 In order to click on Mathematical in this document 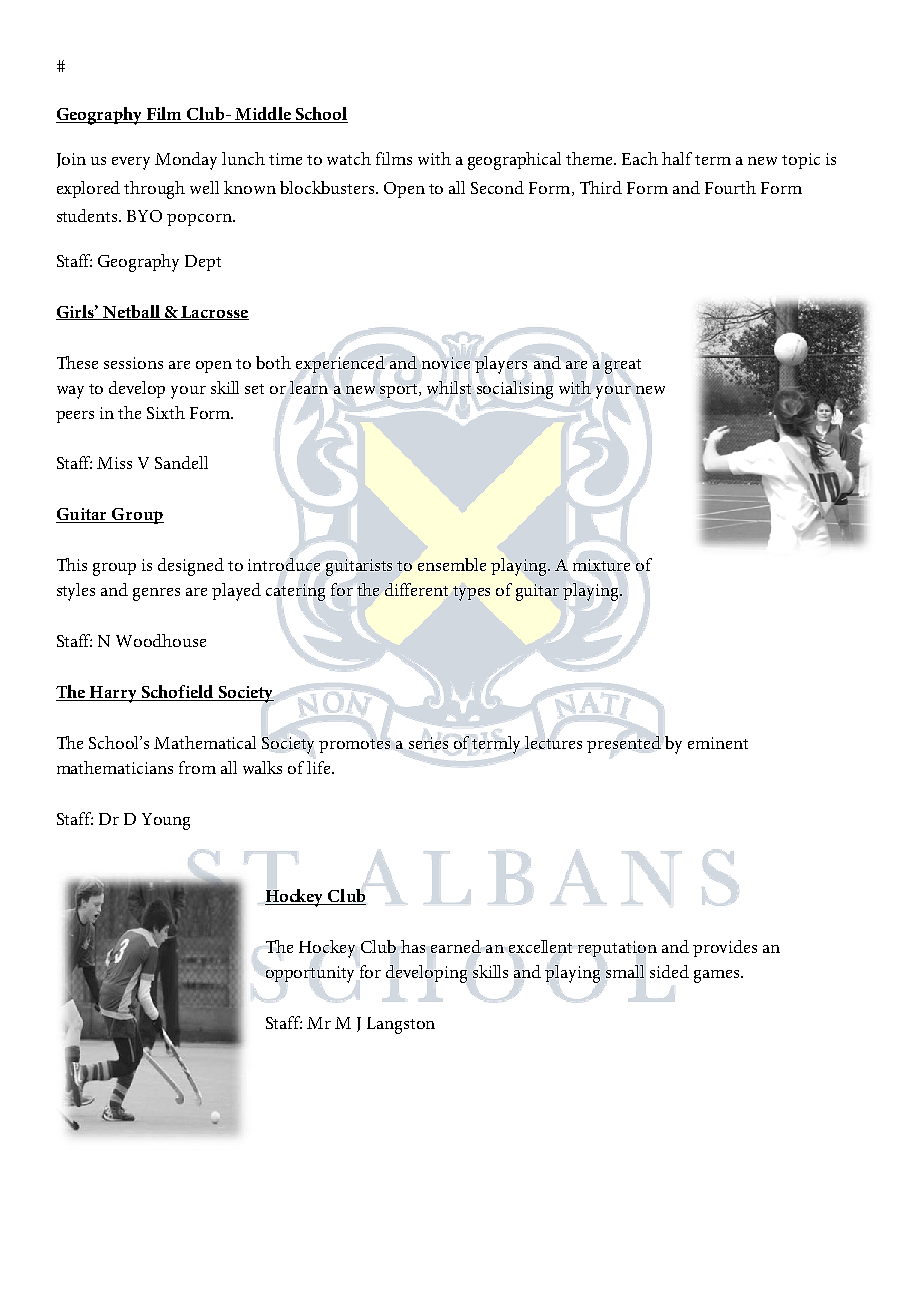, I will do `click(205, 742)`.
